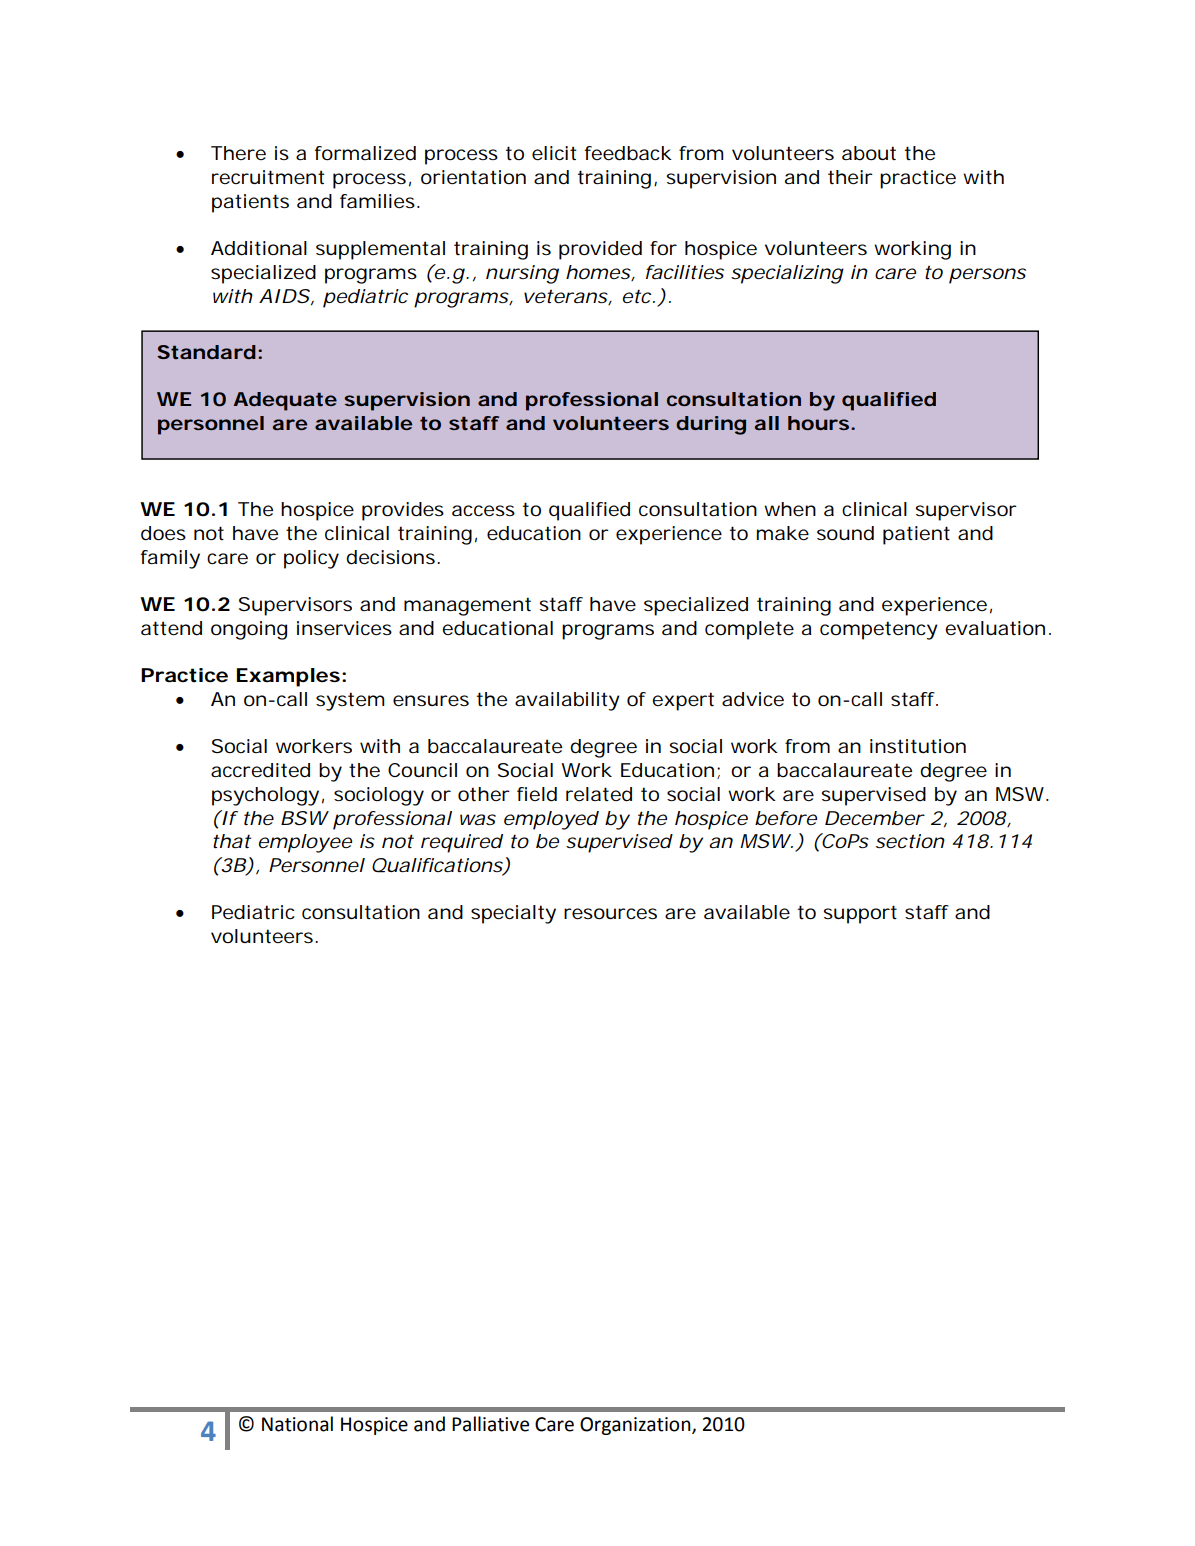  Describe the element at coordinates (875, 818) in the image. I see `December` at that location.
